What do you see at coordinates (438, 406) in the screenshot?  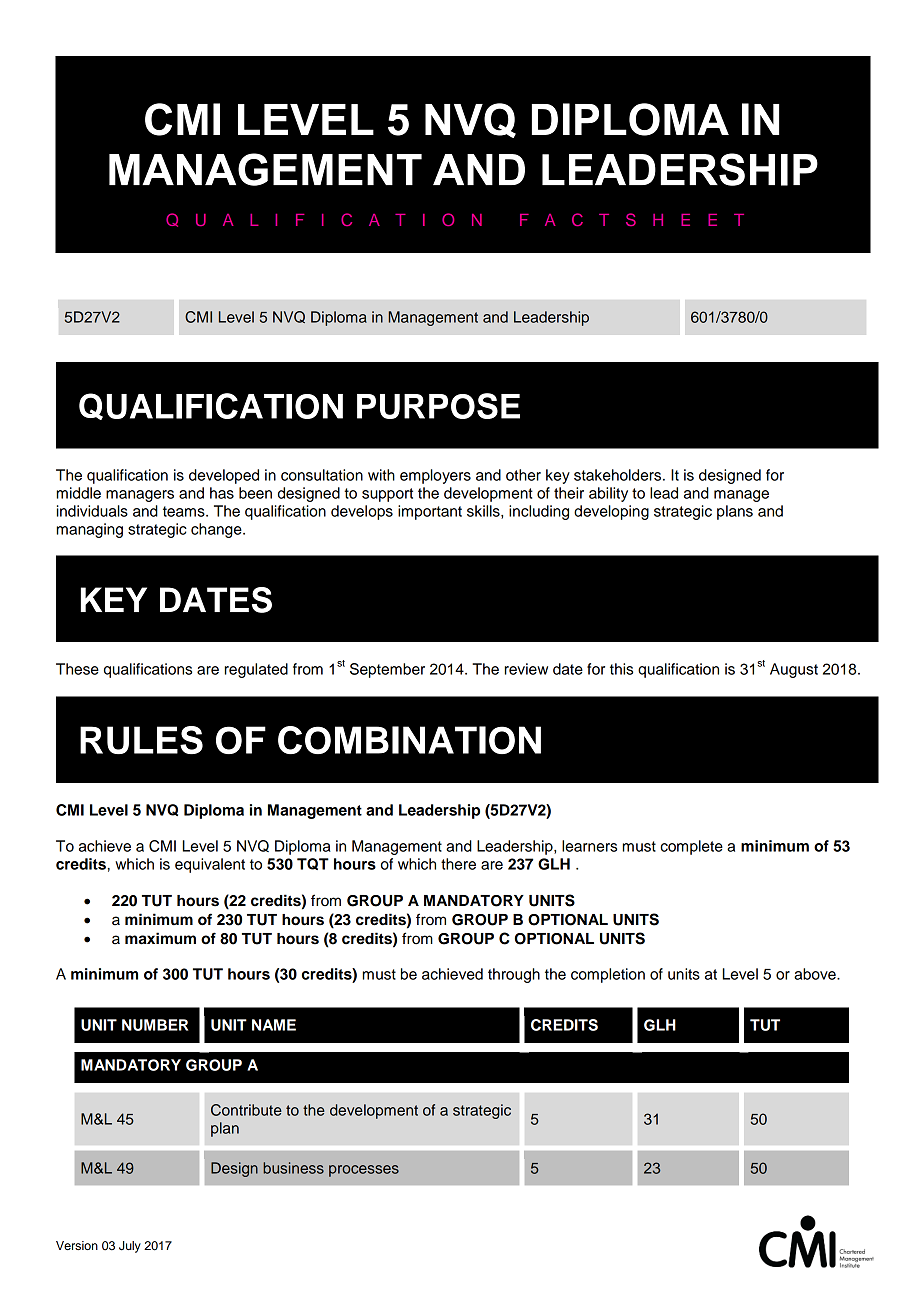 I see `PURPOSE` at bounding box center [438, 406].
